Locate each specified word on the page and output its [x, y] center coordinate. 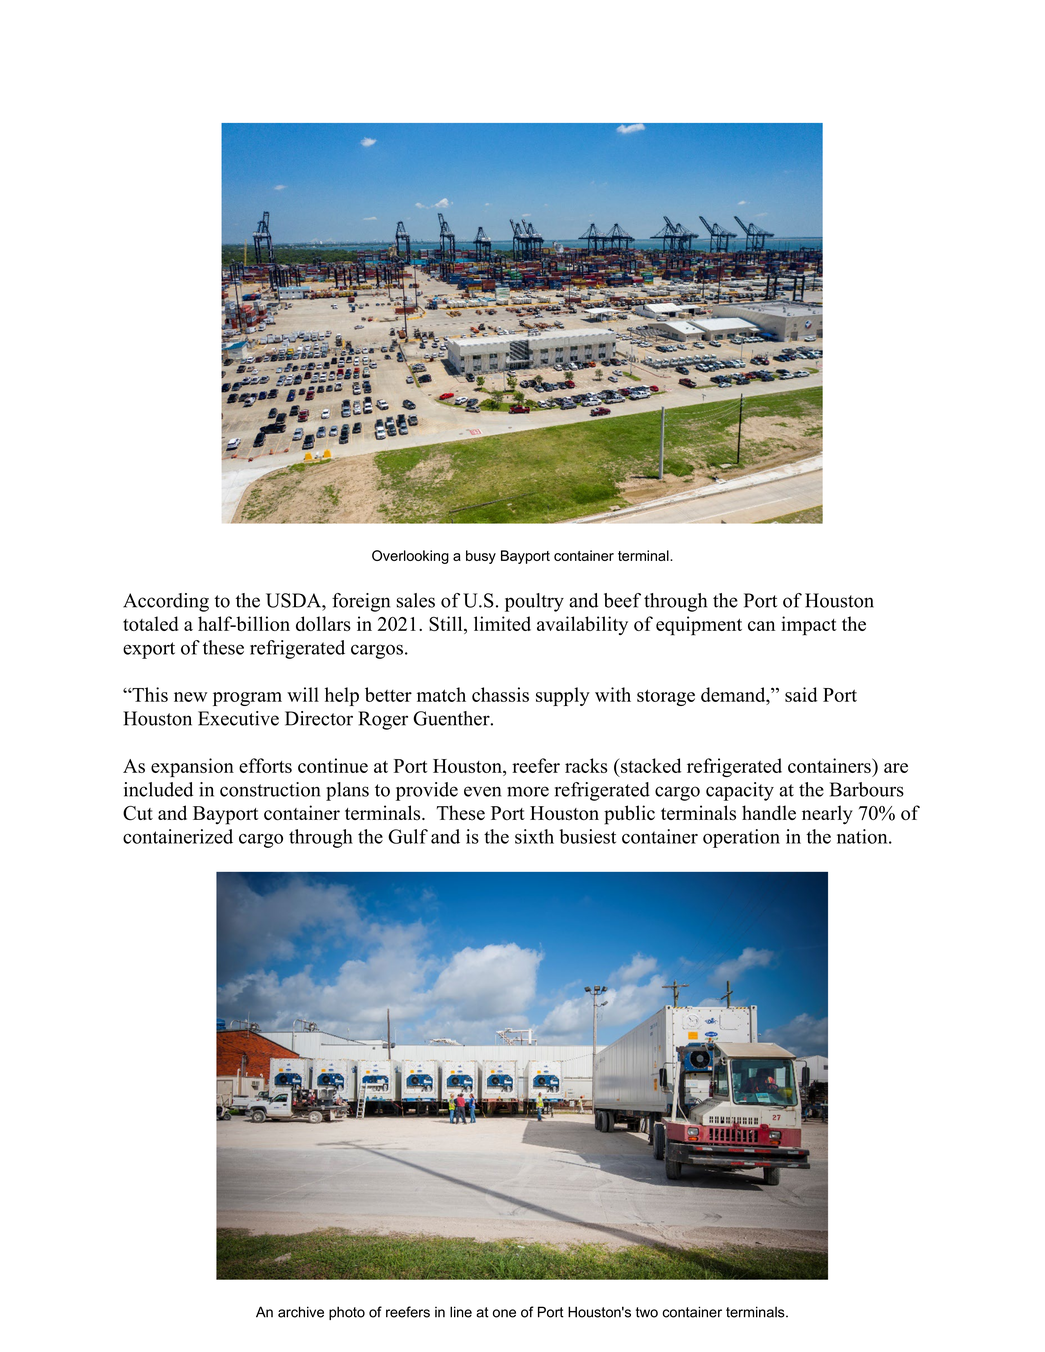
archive [301, 1312]
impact [809, 626]
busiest [587, 836]
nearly [827, 815]
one [504, 1313]
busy [481, 557]
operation [741, 838]
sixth [534, 836]
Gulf [408, 836]
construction [270, 789]
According [166, 602]
